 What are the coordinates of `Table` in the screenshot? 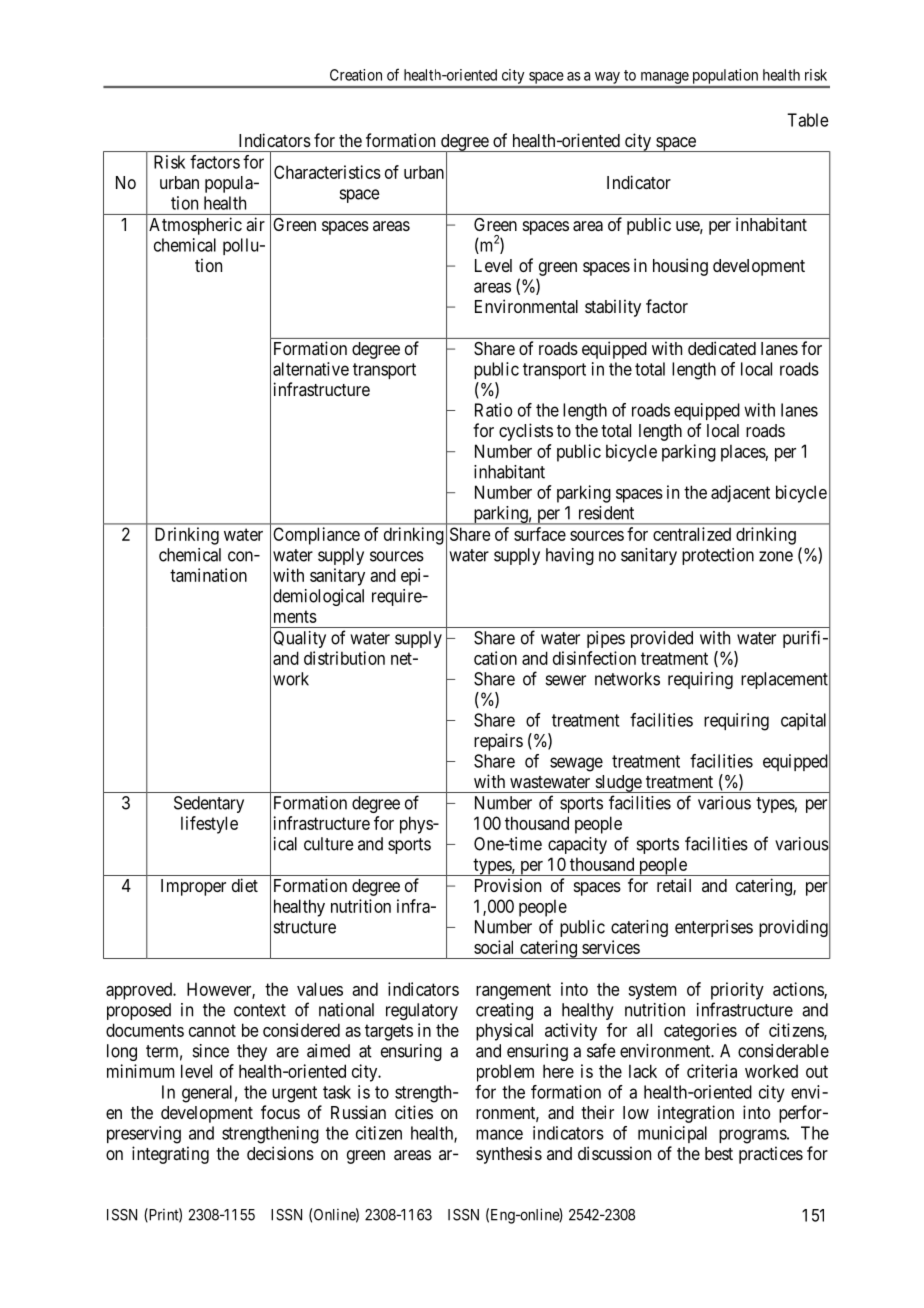 It's located at (808, 120).
